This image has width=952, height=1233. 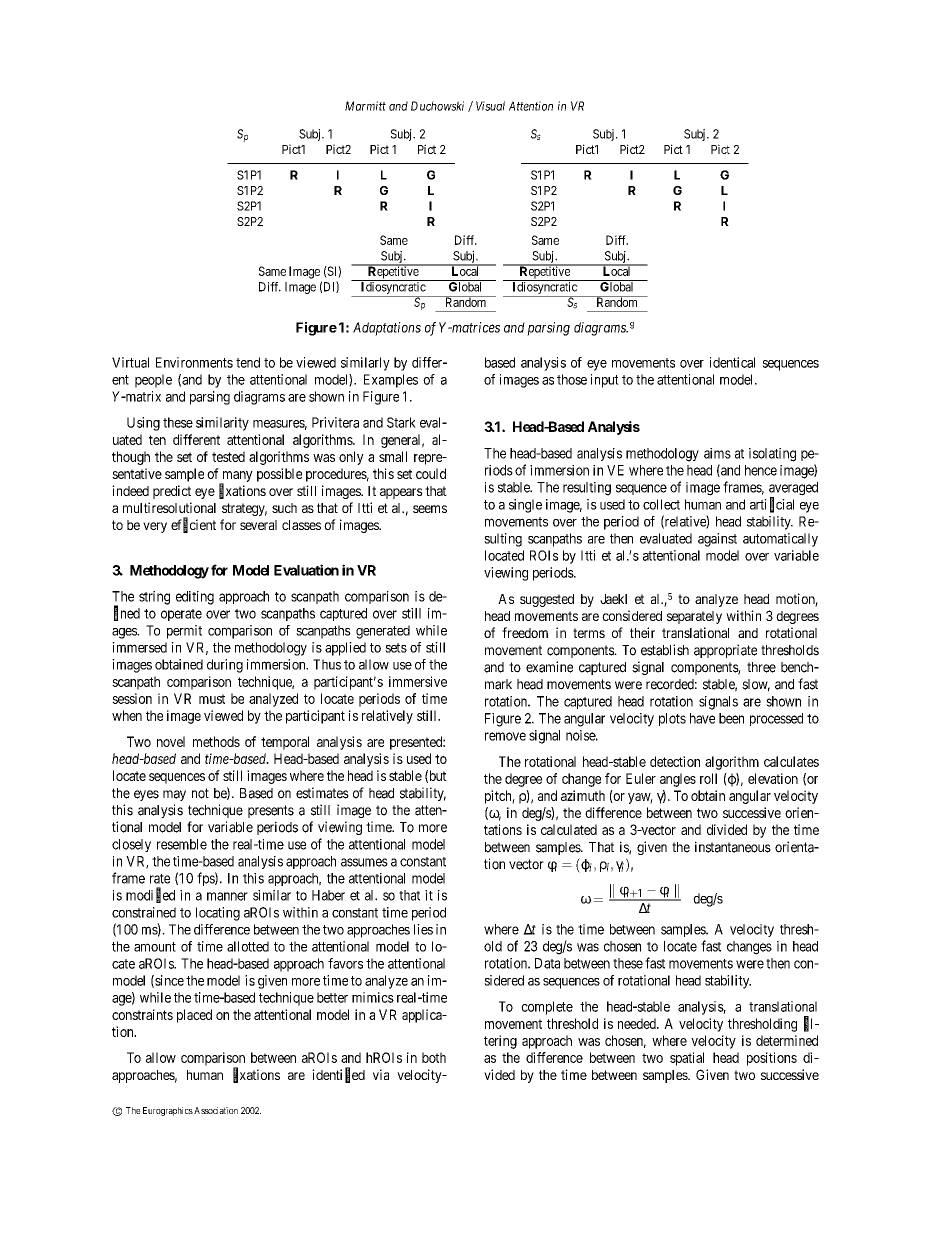 What do you see at coordinates (525, 632) in the image?
I see `freedom` at bounding box center [525, 632].
